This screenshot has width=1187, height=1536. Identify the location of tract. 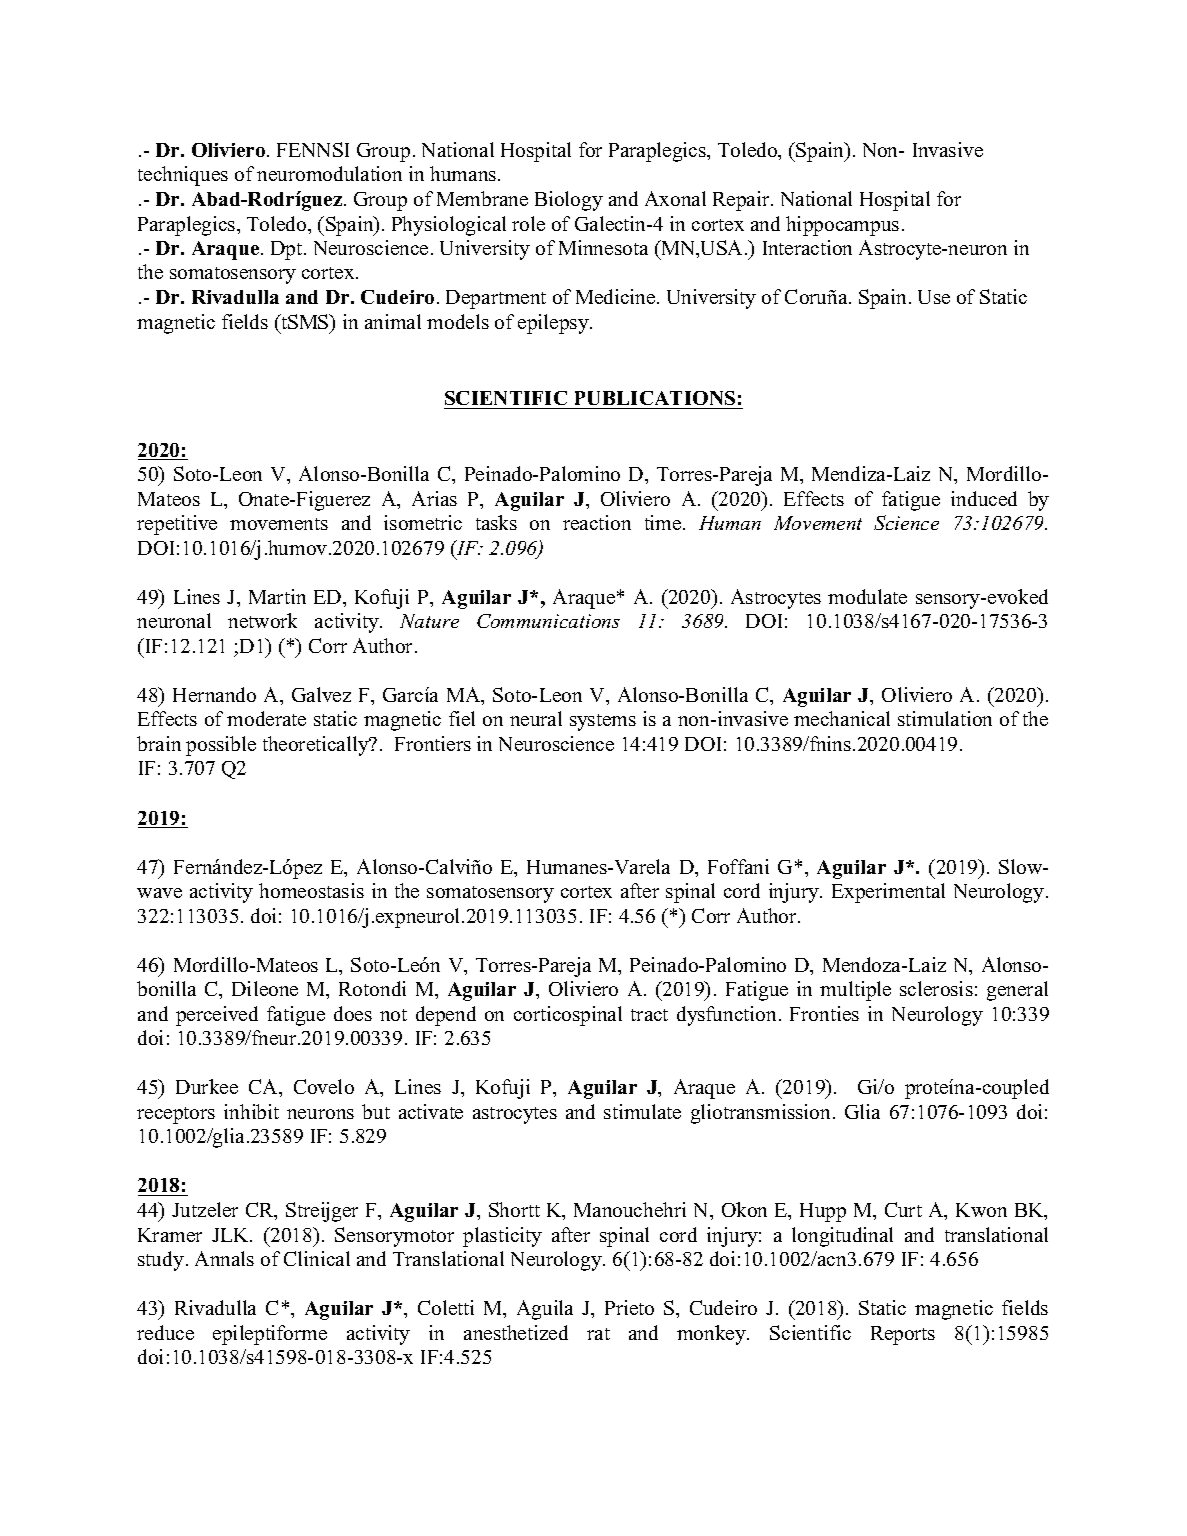
(649, 1015).
